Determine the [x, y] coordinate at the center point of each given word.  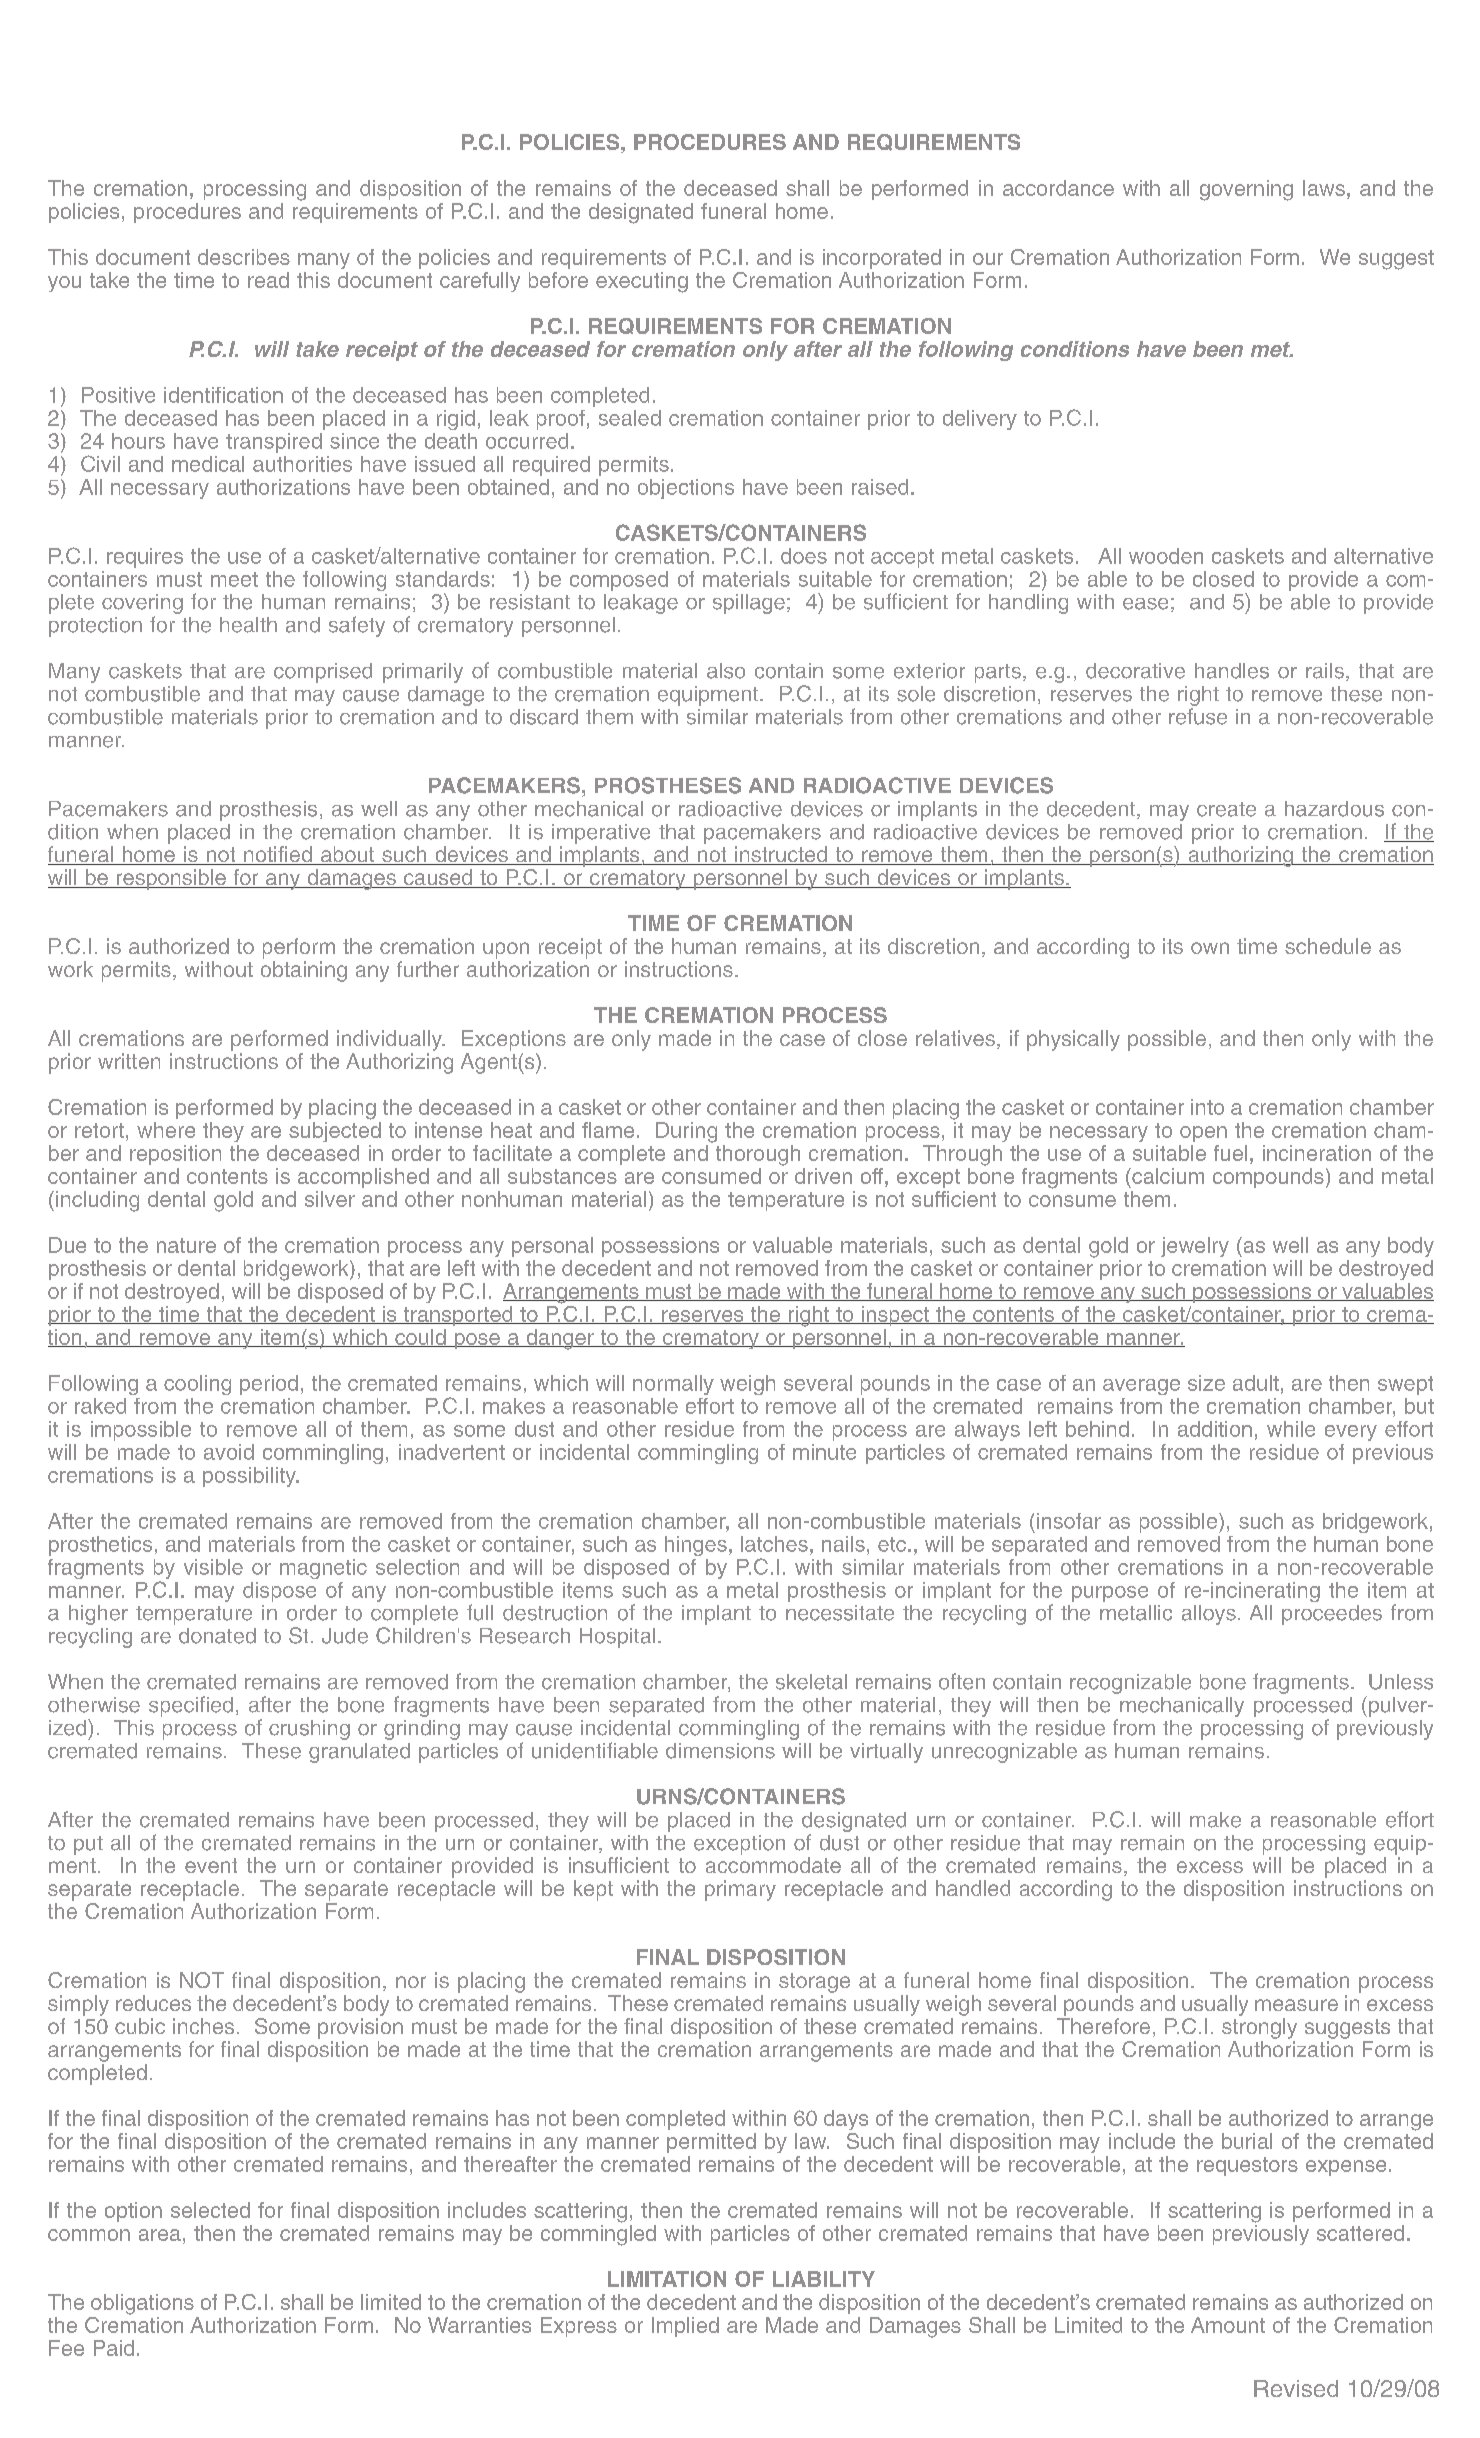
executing [642, 282]
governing [1246, 190]
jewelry [1195, 1247]
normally [673, 1385]
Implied [685, 2327]
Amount [1228, 2325]
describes [244, 257]
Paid [114, 2348]
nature [186, 1245]
